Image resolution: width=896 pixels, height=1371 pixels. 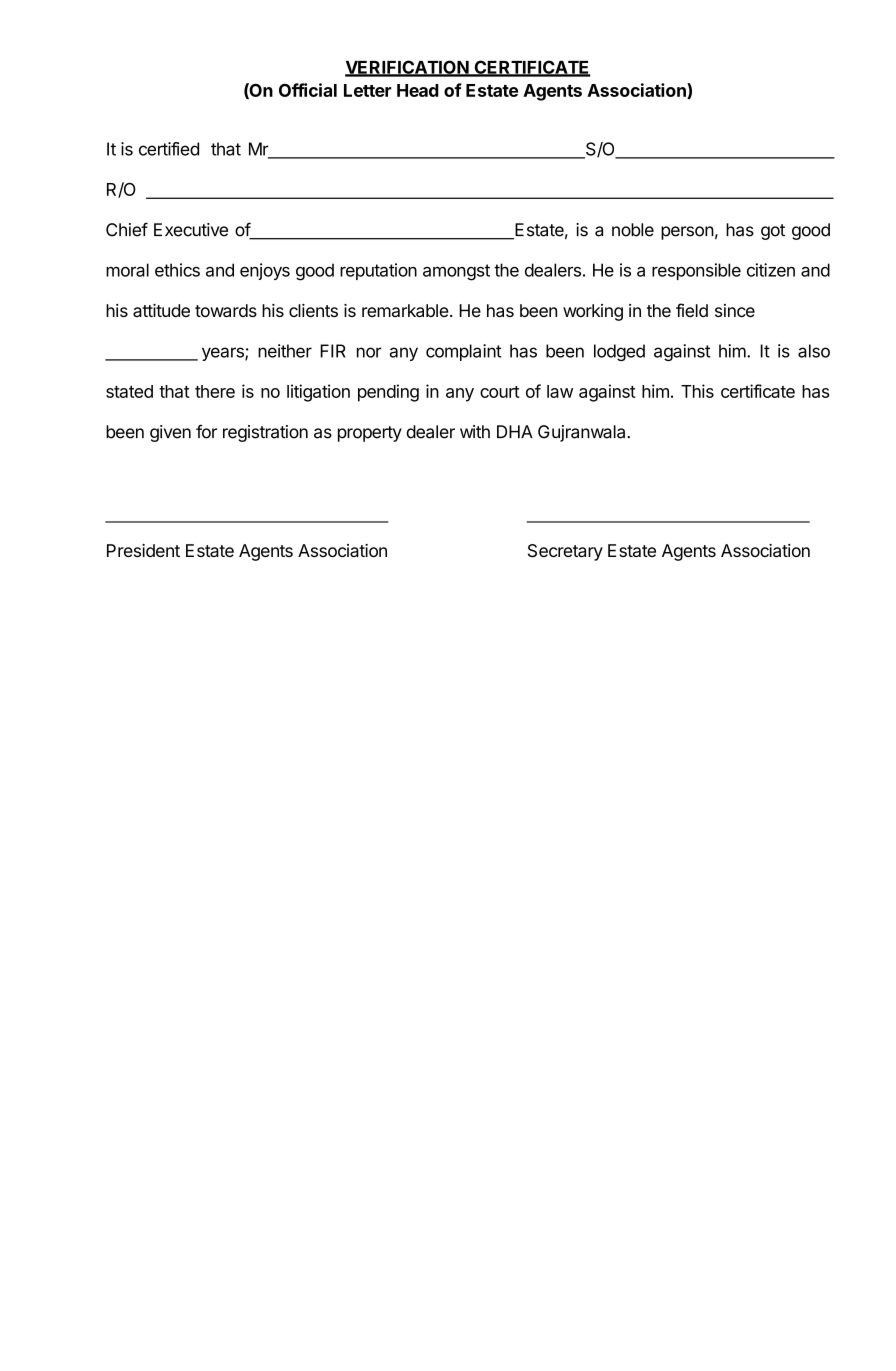 What do you see at coordinates (215, 391) in the image?
I see `there` at bounding box center [215, 391].
